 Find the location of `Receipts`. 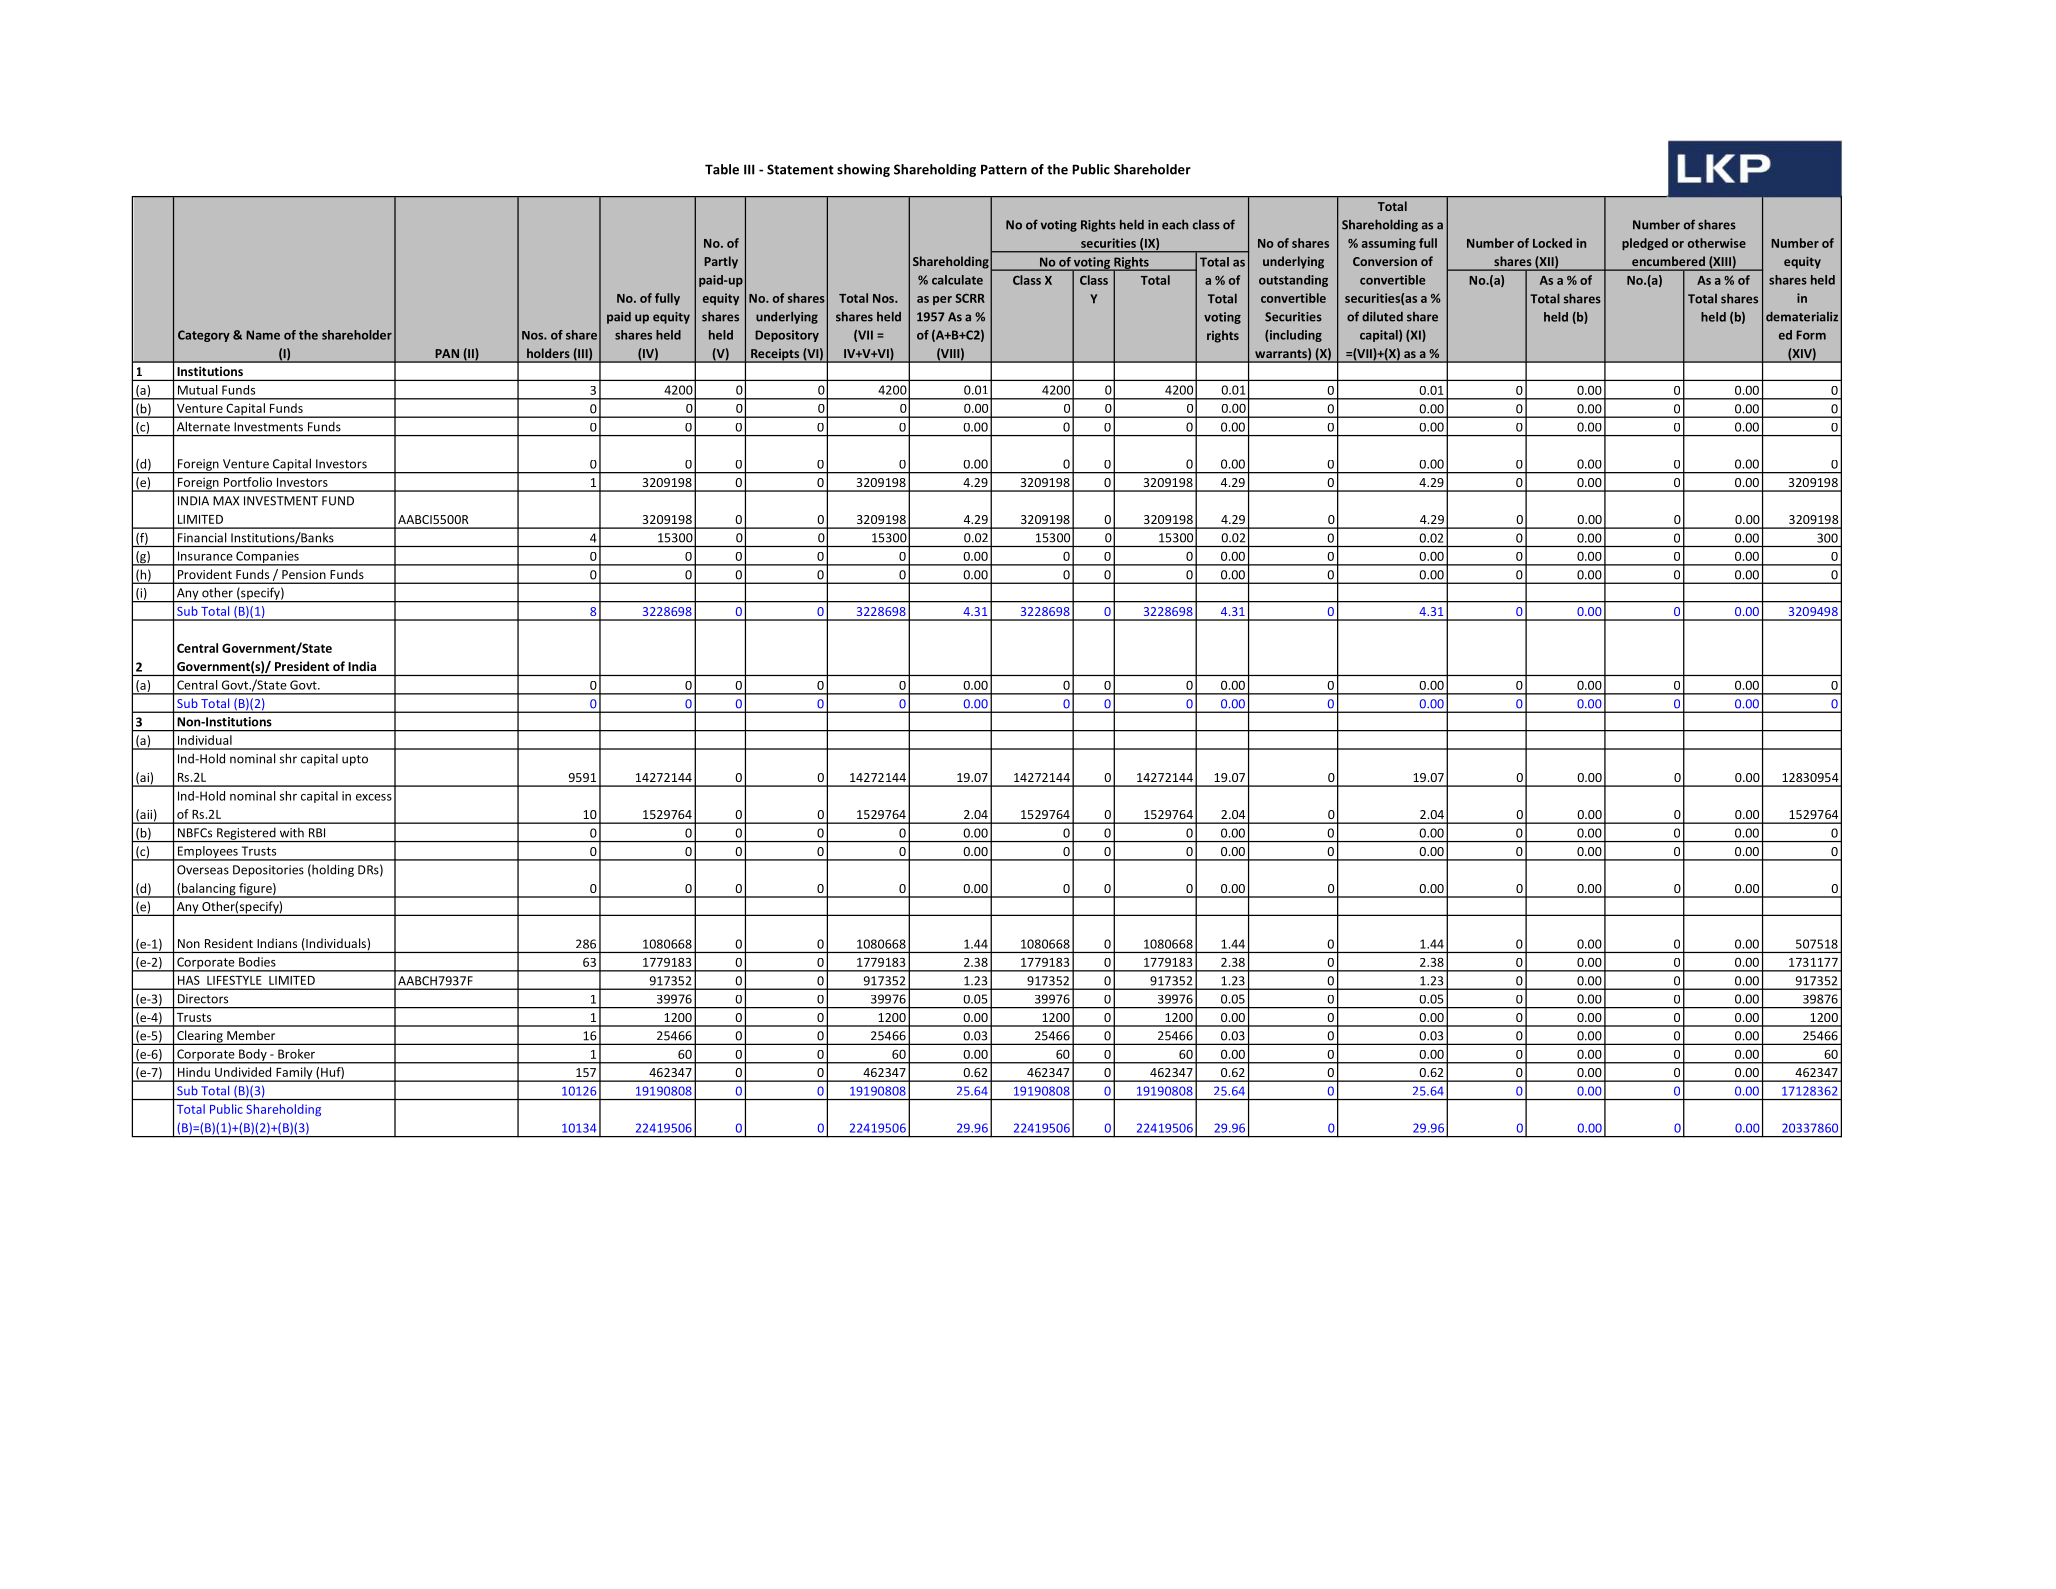

Receipts is located at coordinates (775, 355).
